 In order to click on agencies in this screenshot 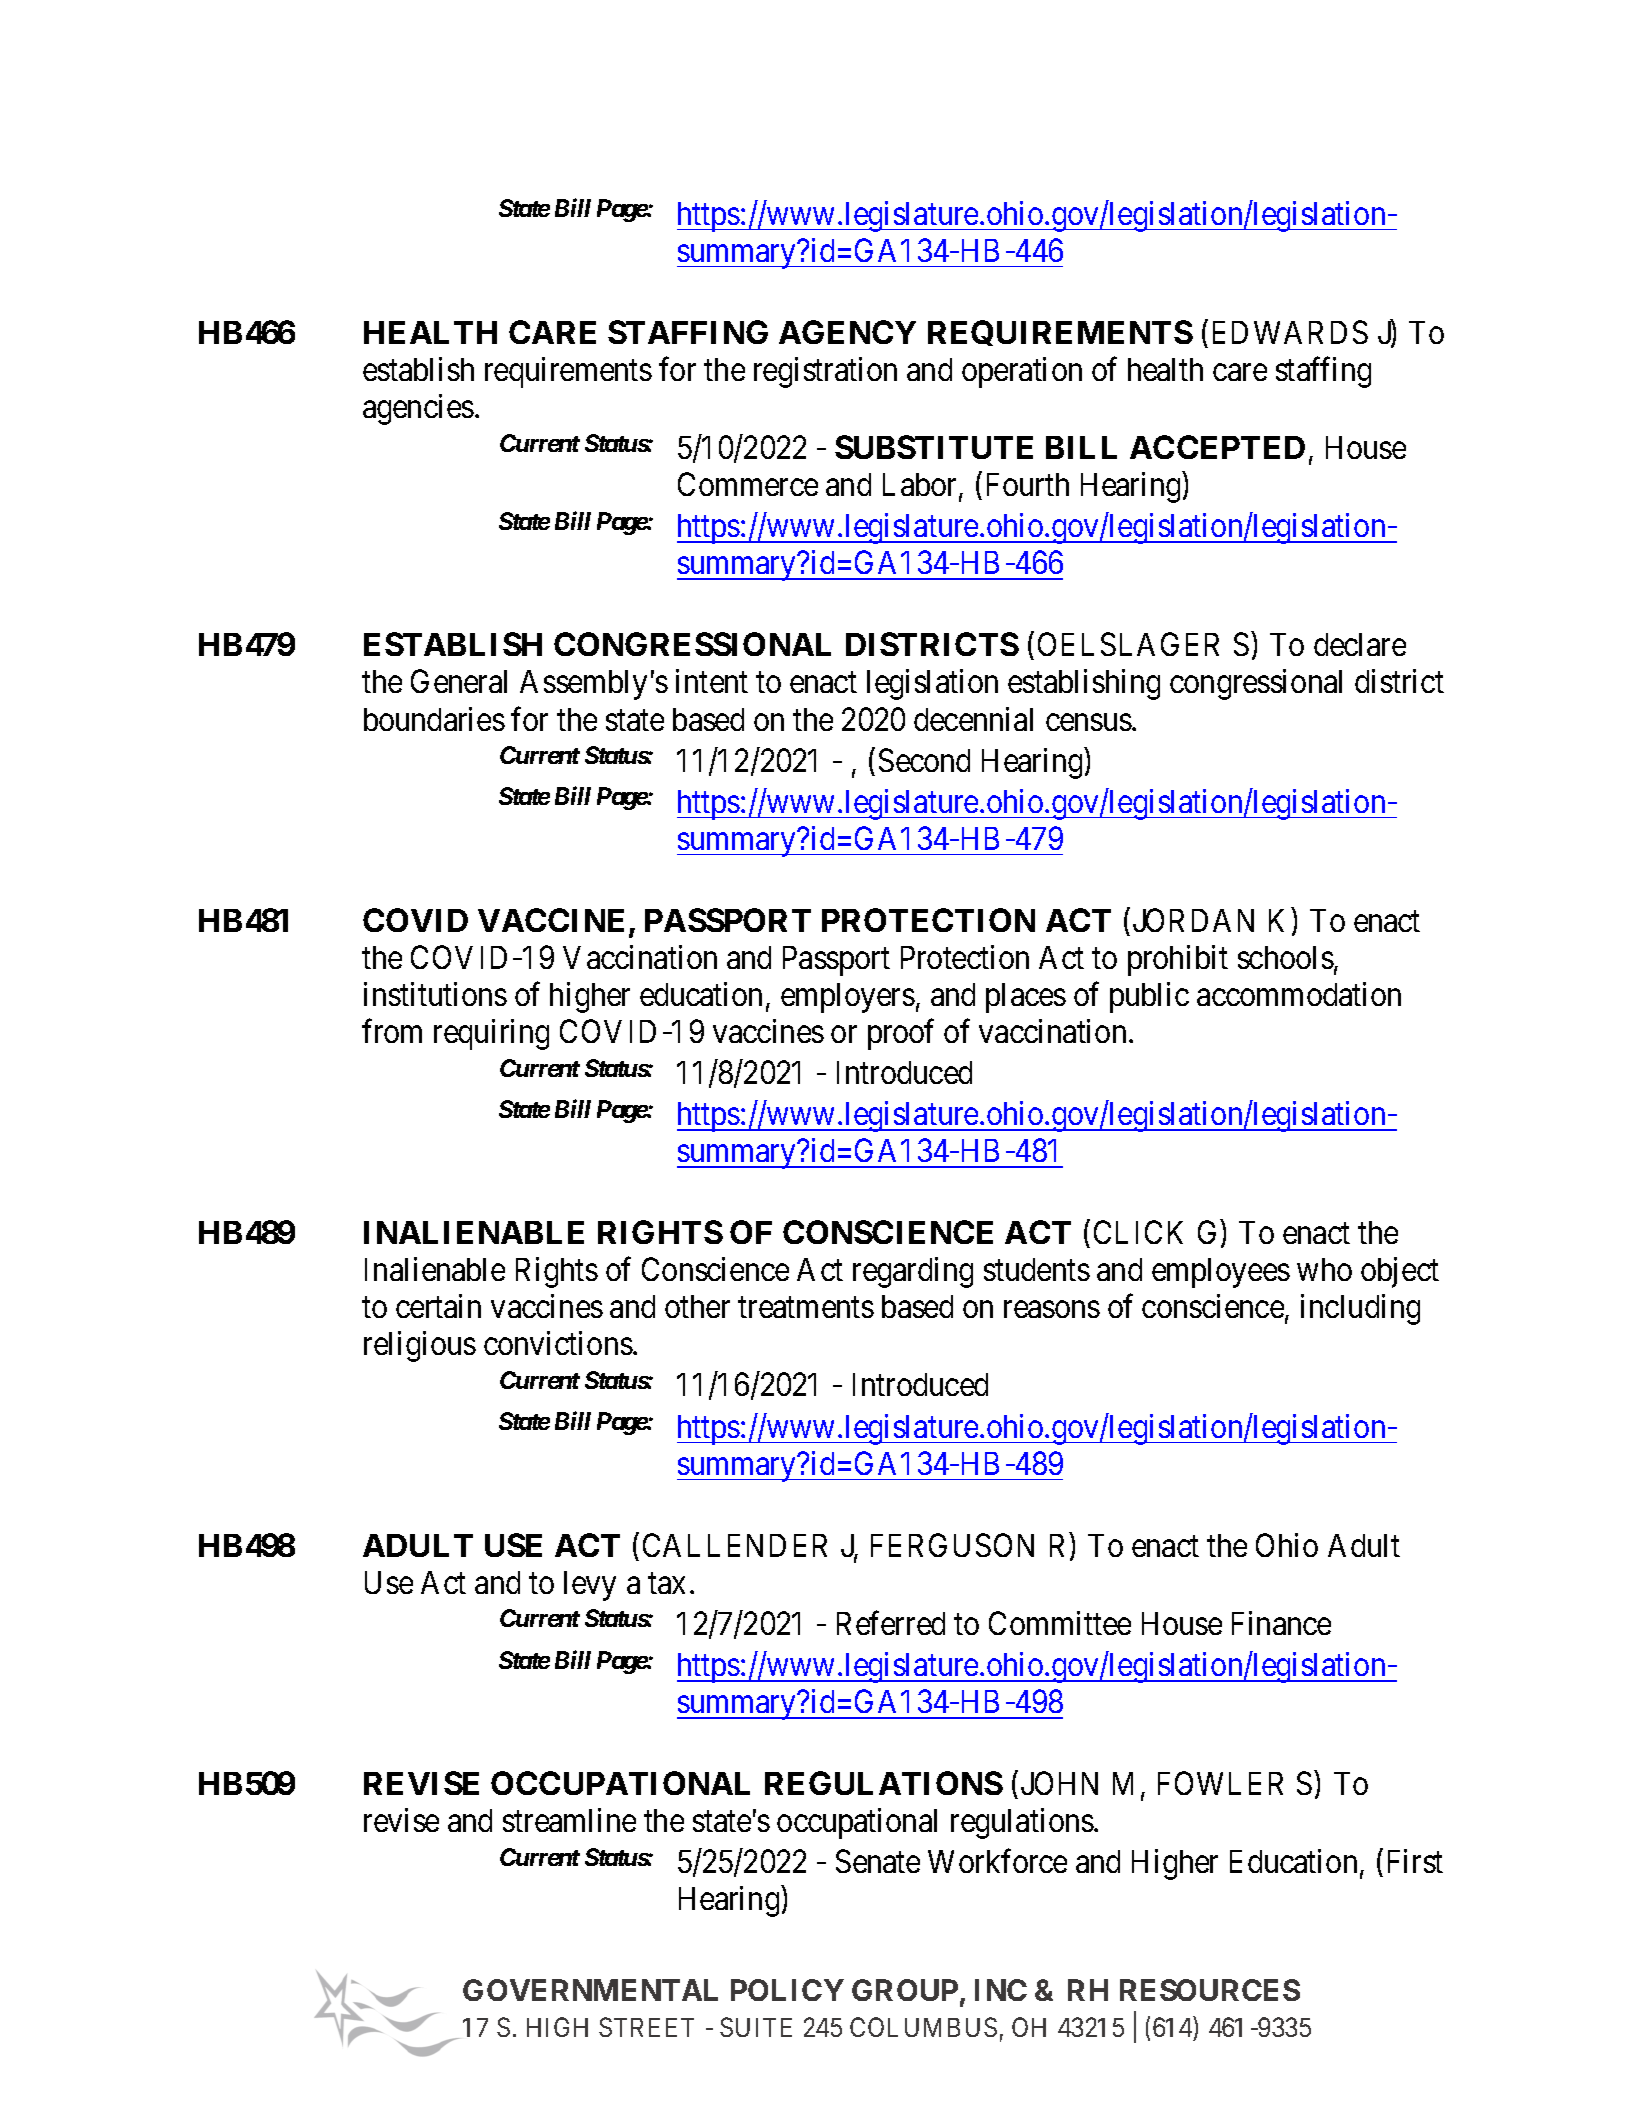, I will do `click(418, 409)`.
